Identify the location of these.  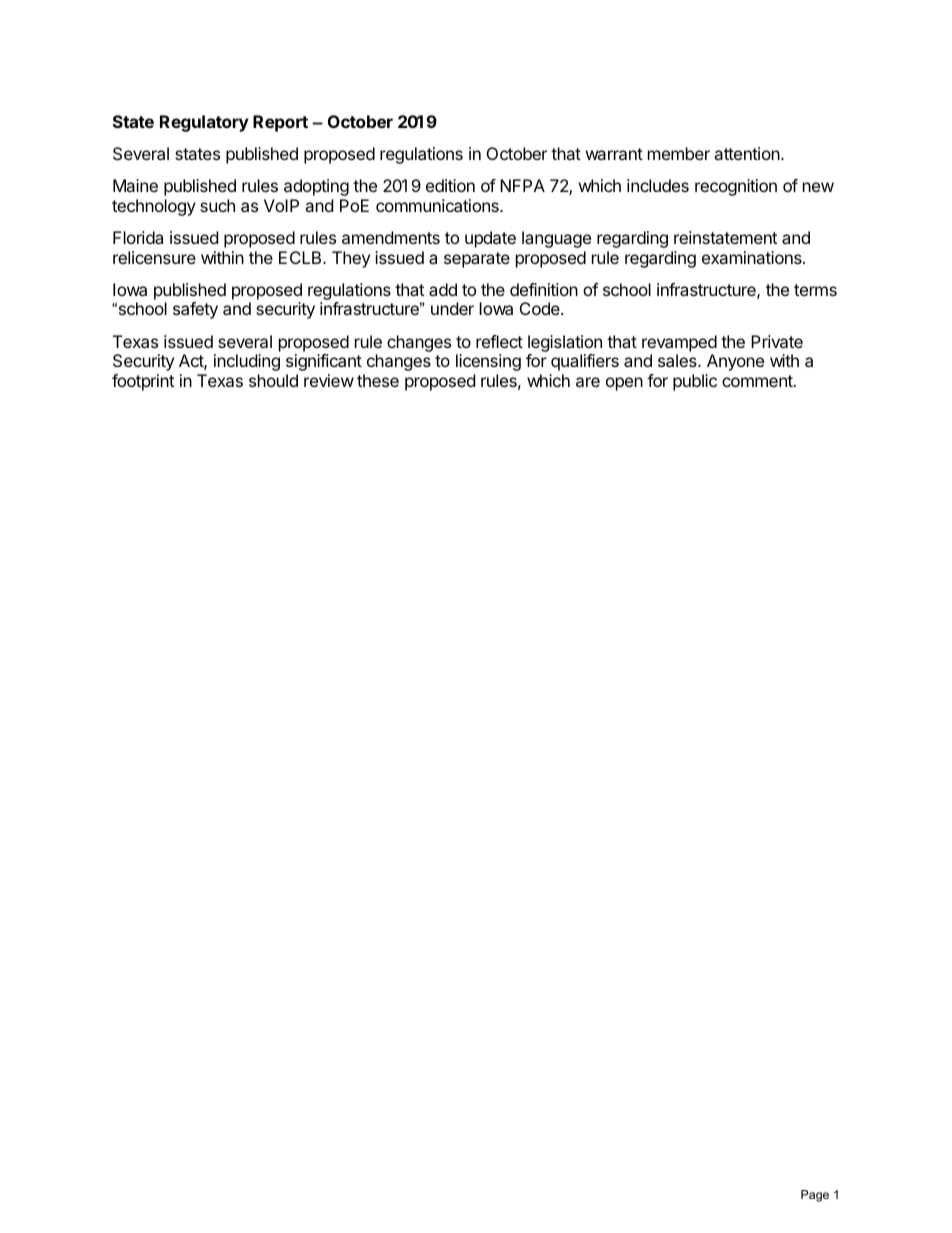
(378, 380).
